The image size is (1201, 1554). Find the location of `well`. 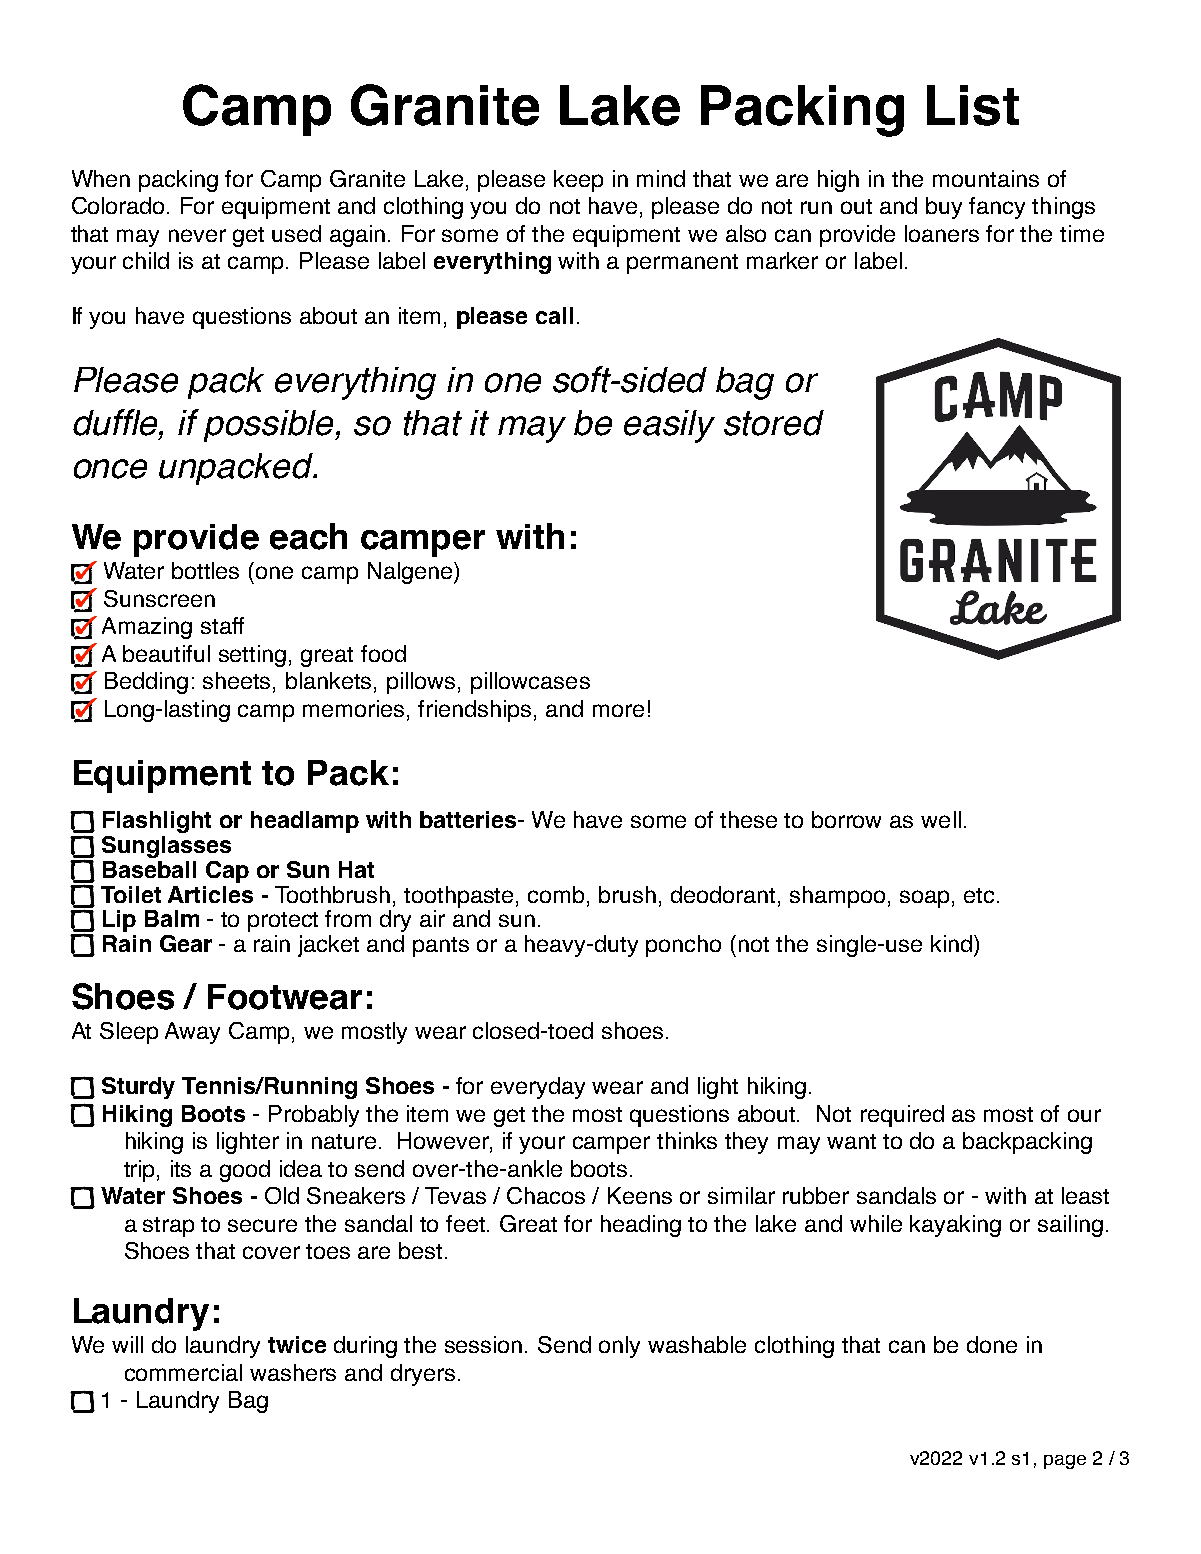

well is located at coordinates (941, 819).
